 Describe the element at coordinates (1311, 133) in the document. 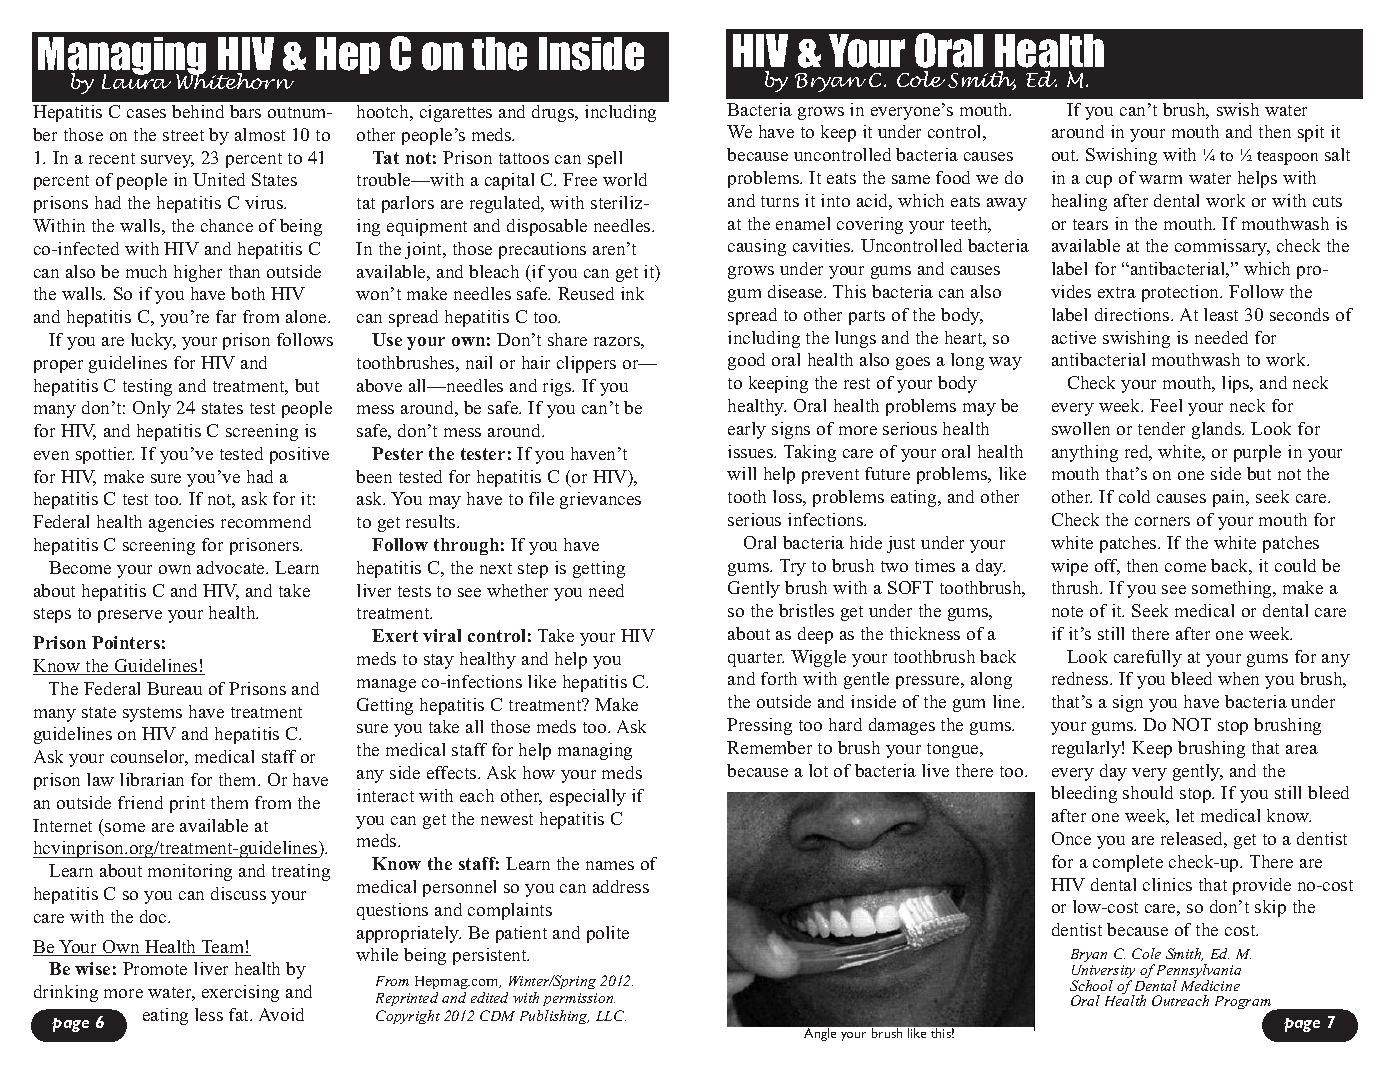

I see `spit` at that location.
